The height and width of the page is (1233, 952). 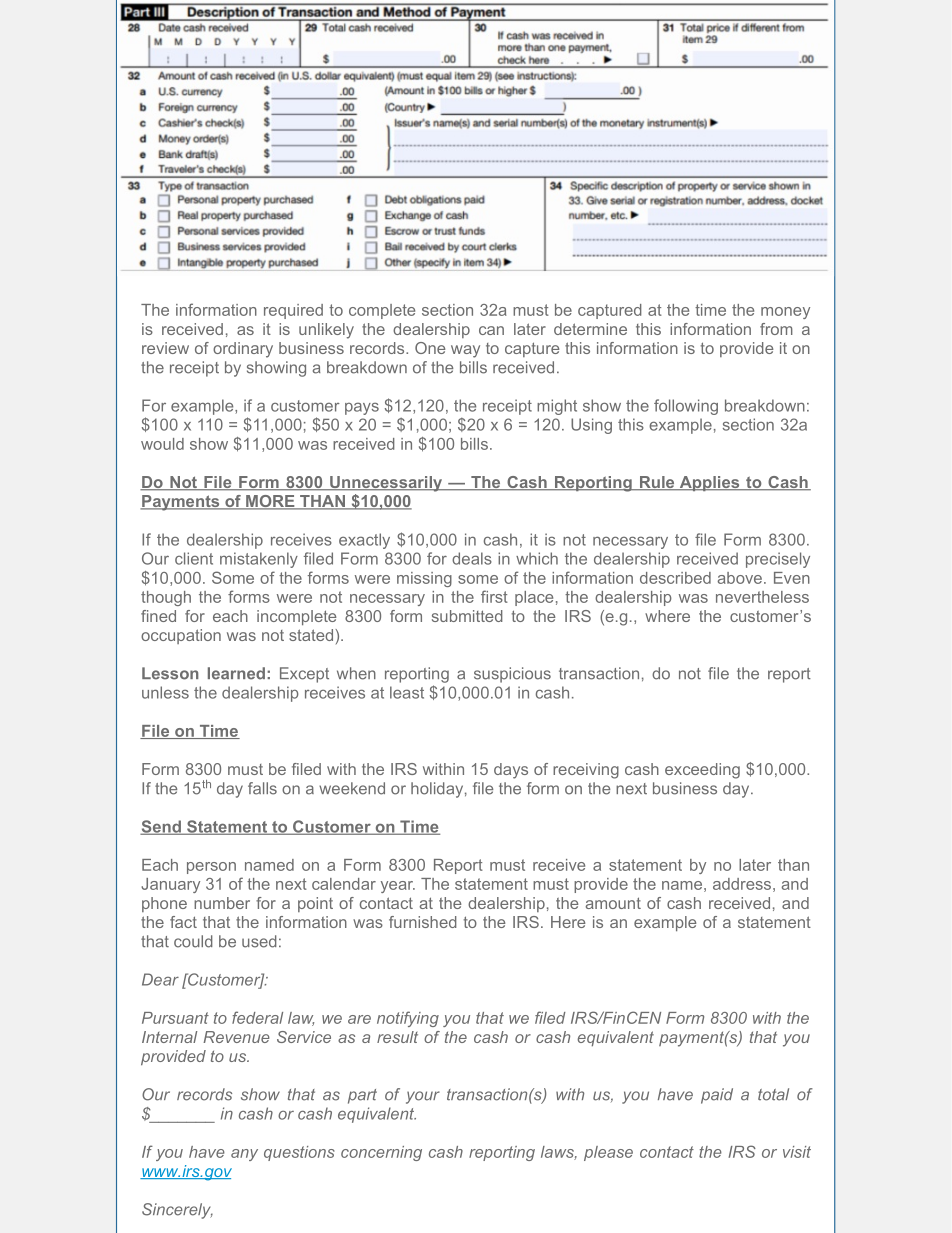 I want to click on can, so click(x=491, y=330).
